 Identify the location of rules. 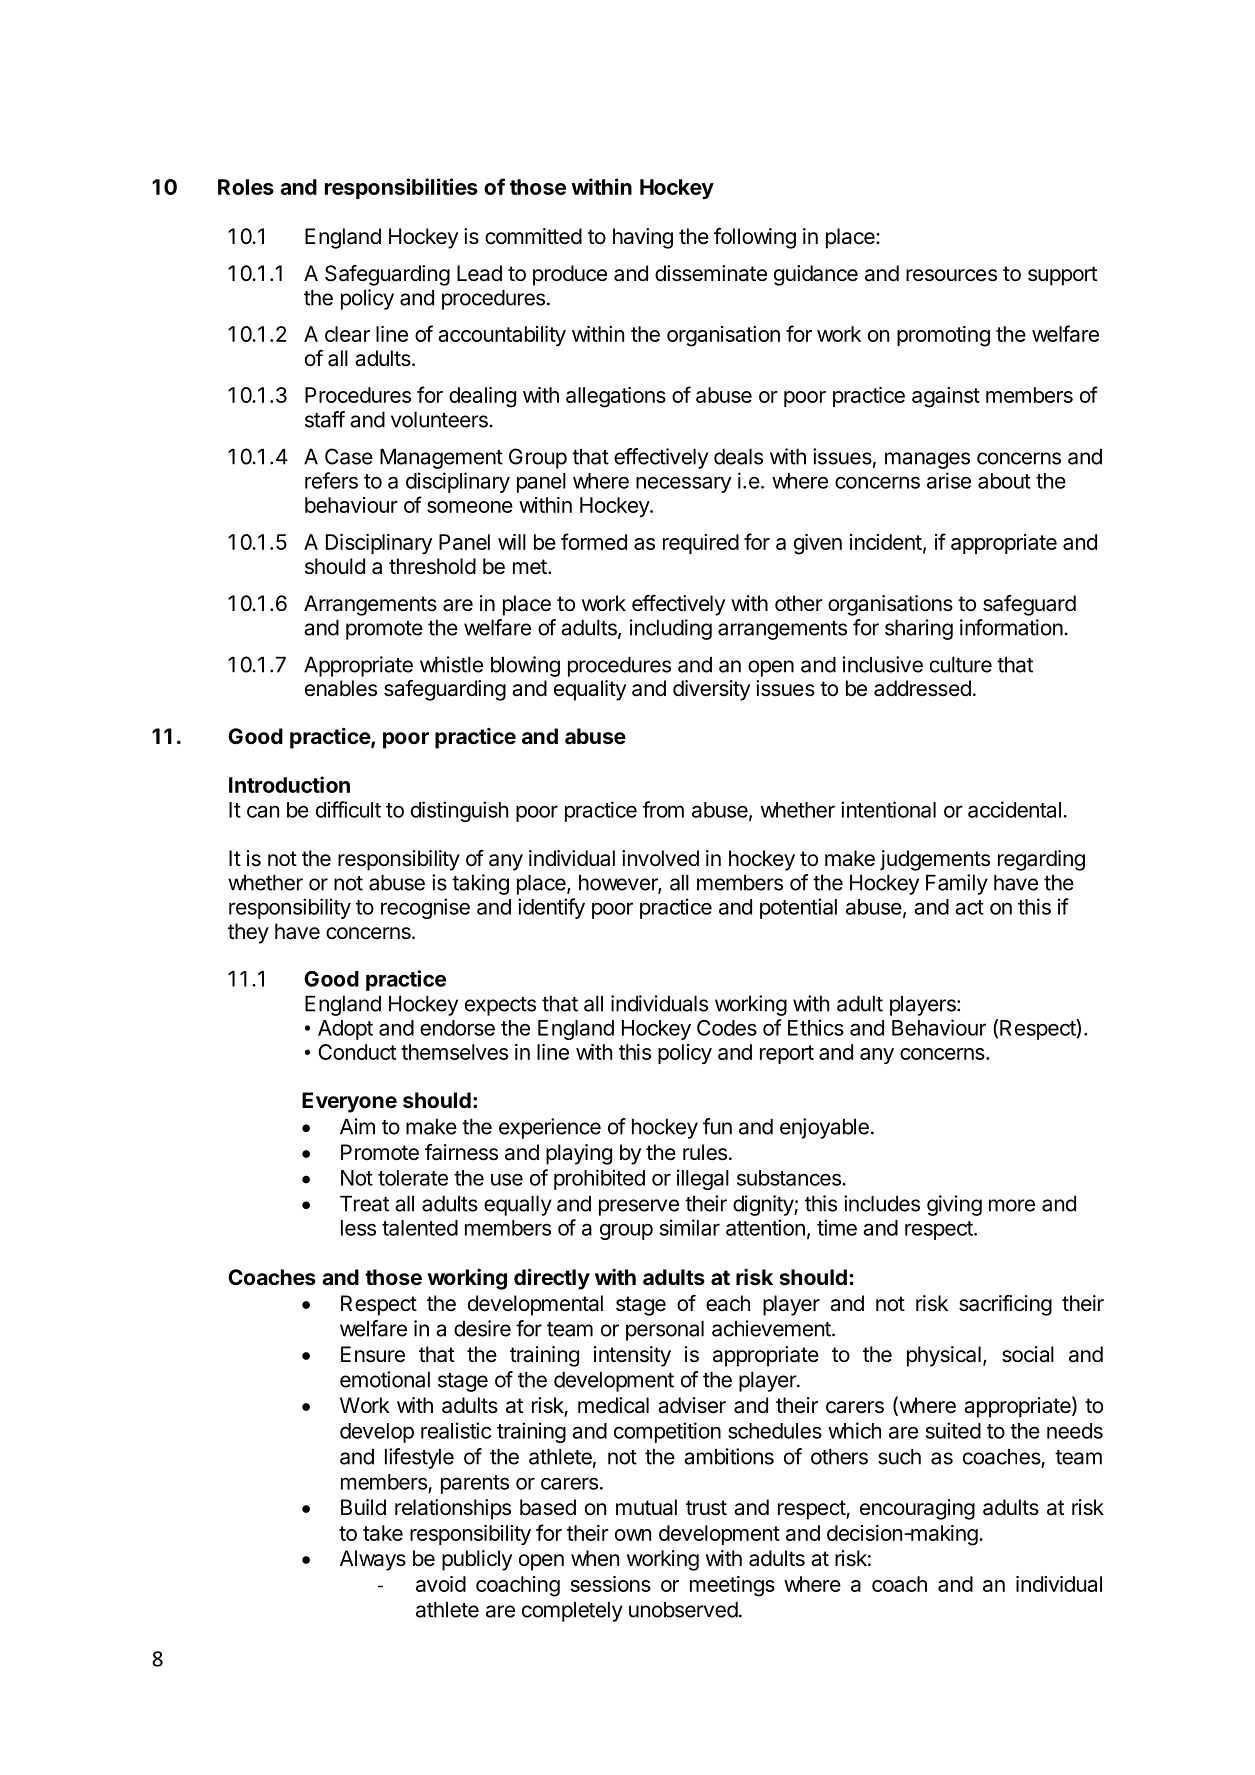
(705, 1152).
